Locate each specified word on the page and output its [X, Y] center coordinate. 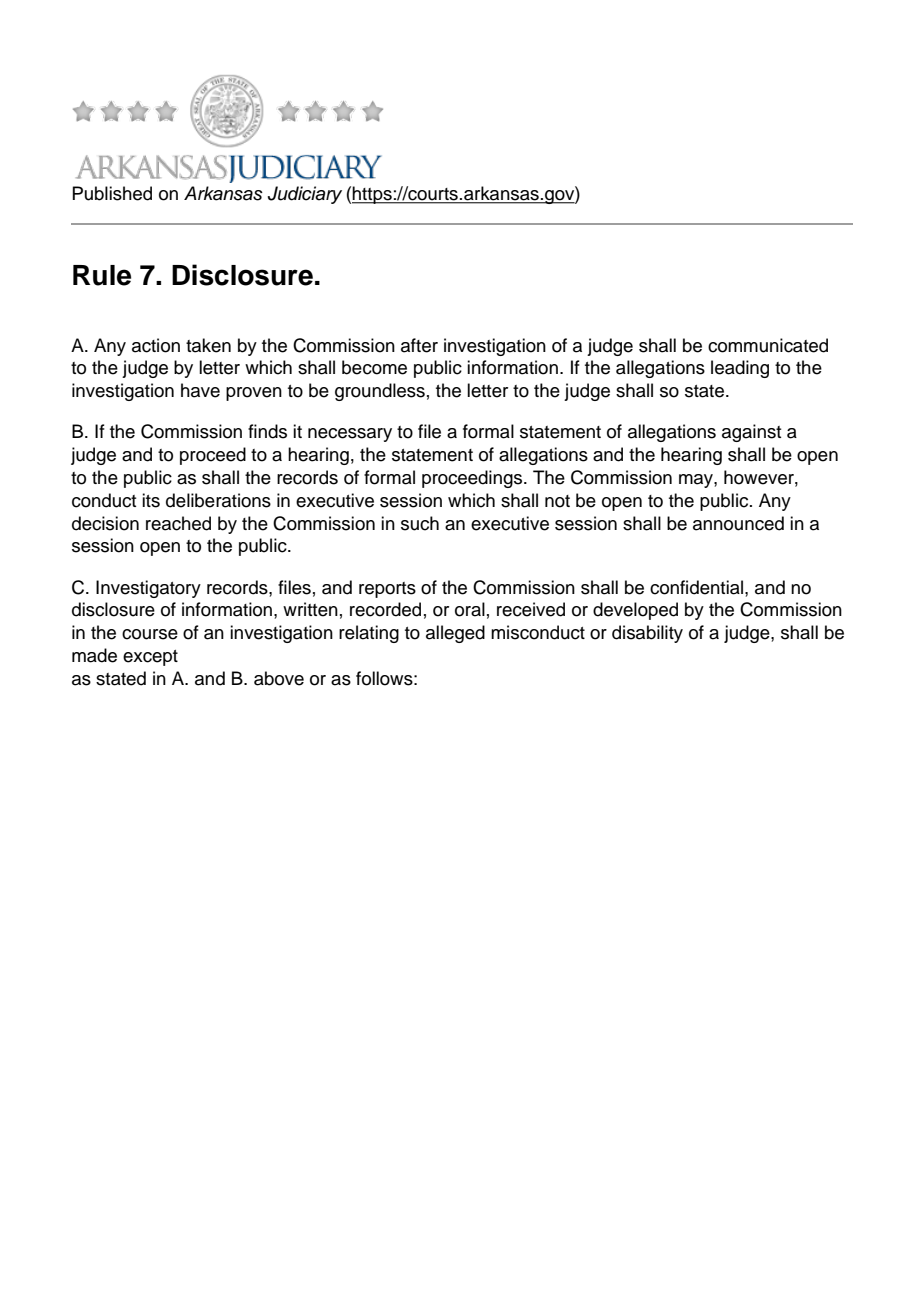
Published [112, 193]
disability [647, 634]
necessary [350, 435]
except [150, 658]
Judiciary [305, 195]
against [751, 433]
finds [267, 431]
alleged [455, 634]
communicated [768, 345]
